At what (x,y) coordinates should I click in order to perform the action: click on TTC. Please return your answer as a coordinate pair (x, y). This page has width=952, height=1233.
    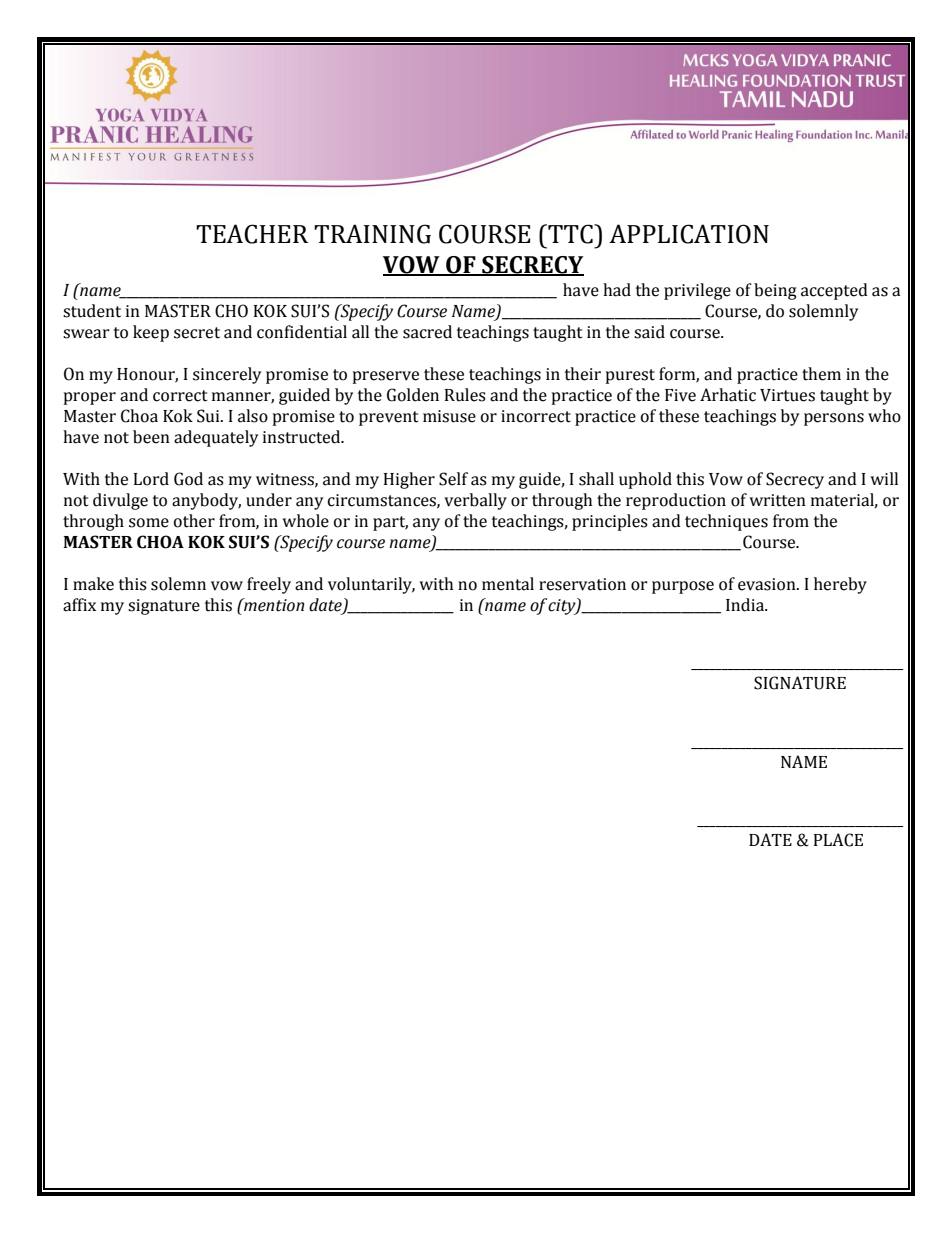
    Looking at the image, I should click on (570, 234).
